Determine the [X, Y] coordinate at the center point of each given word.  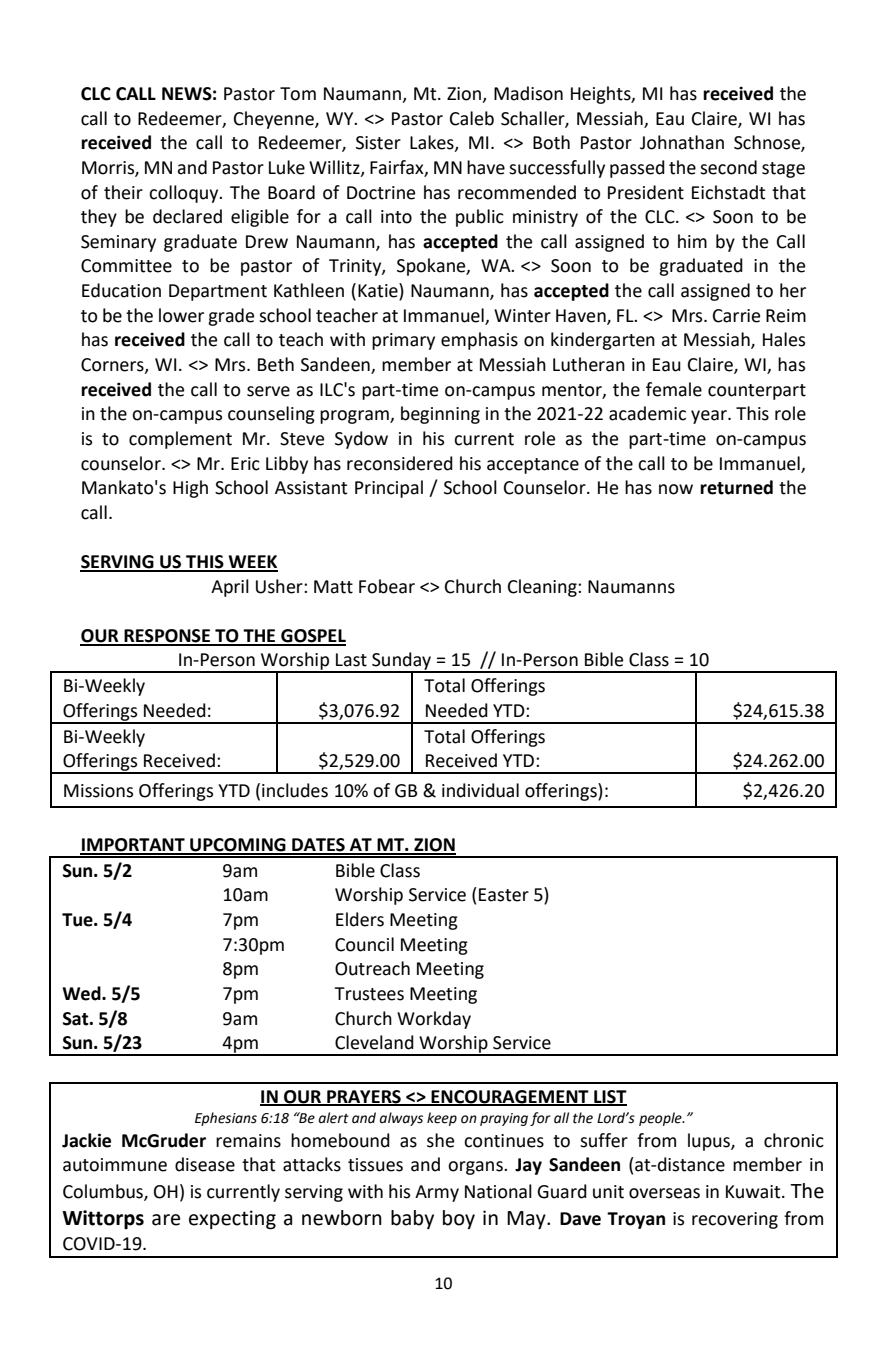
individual [480, 790]
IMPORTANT [133, 846]
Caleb [472, 118]
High [190, 489]
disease [205, 1164]
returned [736, 487]
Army [437, 1193]
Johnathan [682, 142]
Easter [504, 895]
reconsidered [400, 463]
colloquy [185, 194]
